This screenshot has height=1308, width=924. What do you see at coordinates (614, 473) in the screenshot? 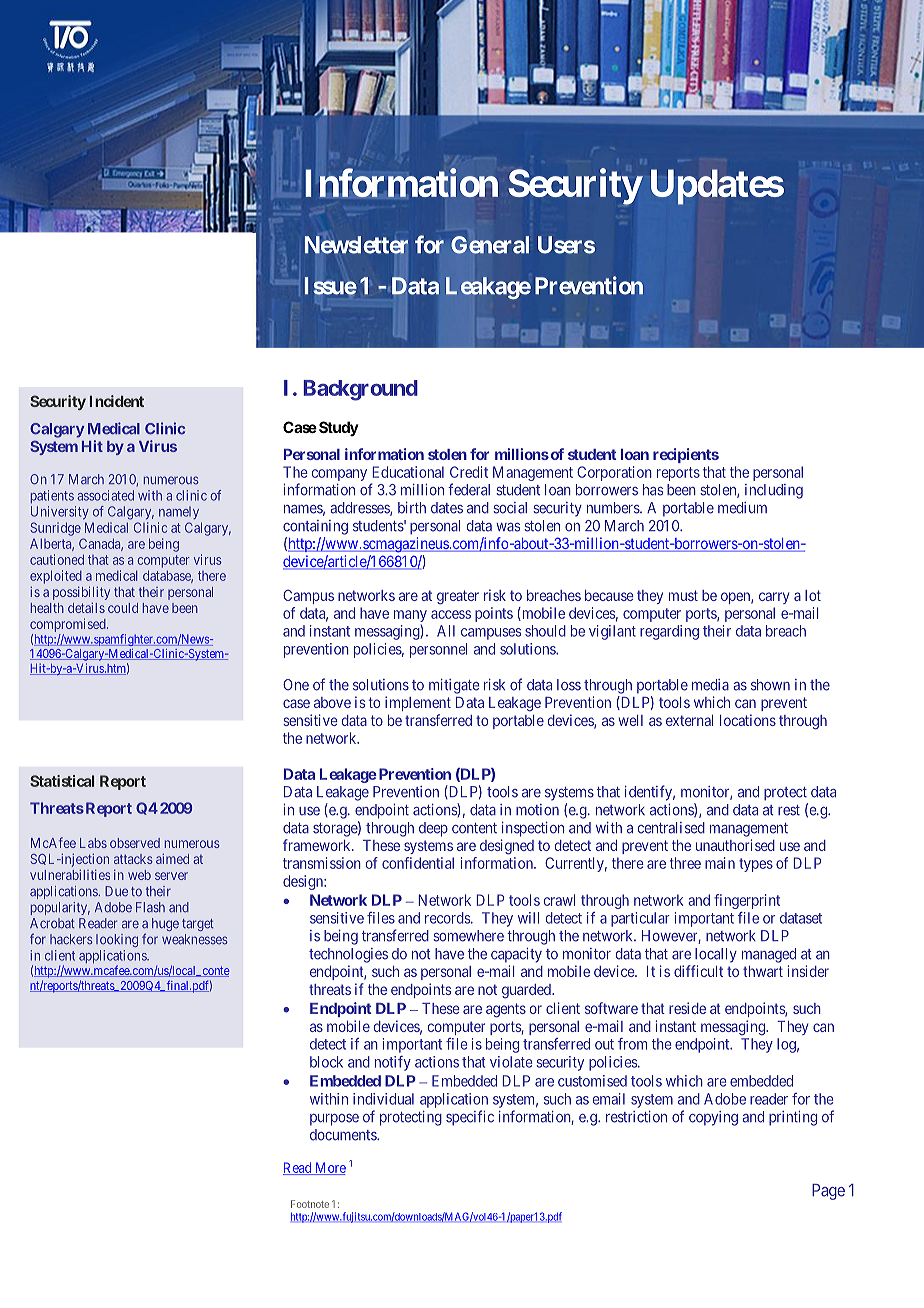
I see `Corporation` at bounding box center [614, 473].
